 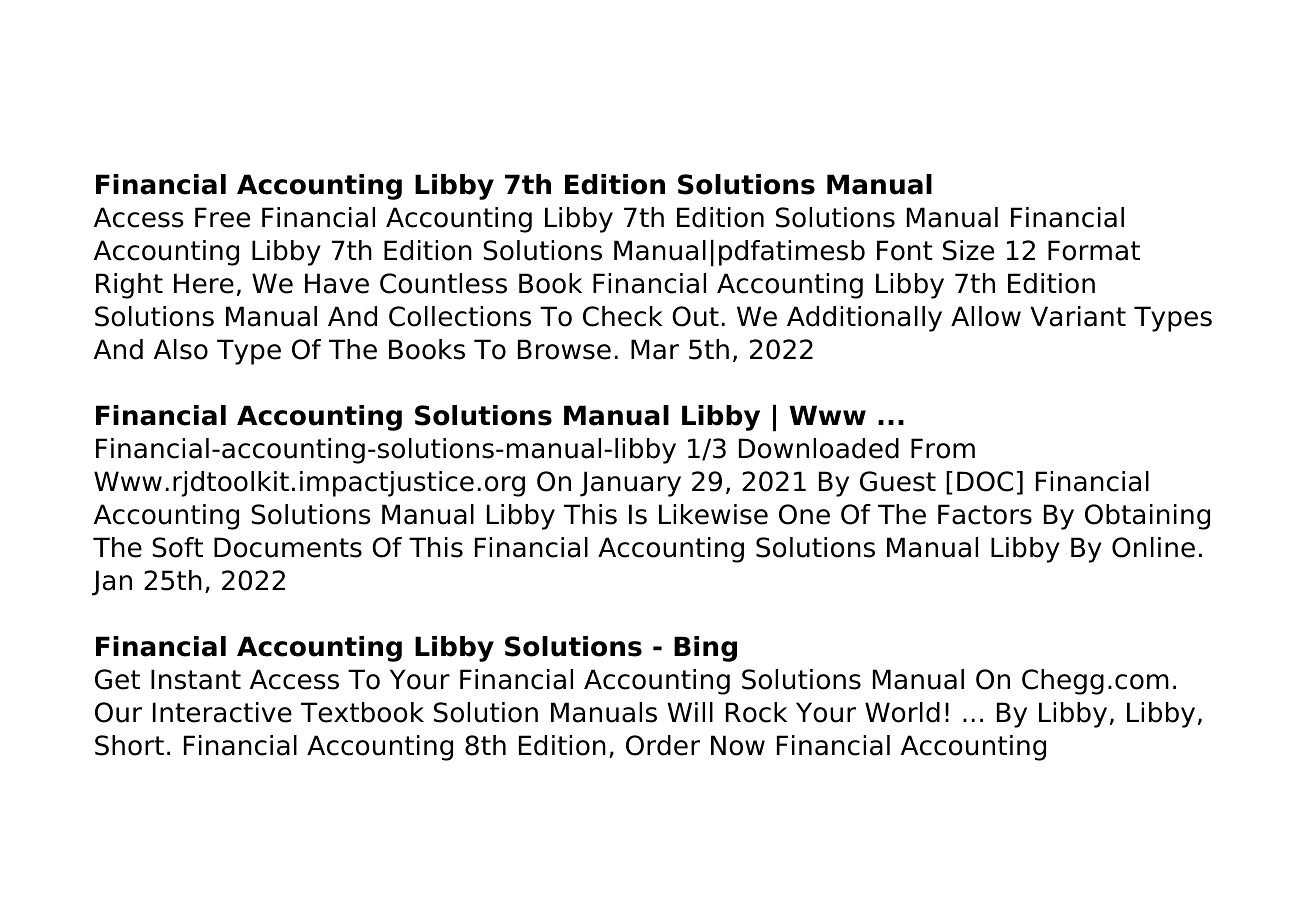 I want to click on Size, so click(x=968, y=250).
